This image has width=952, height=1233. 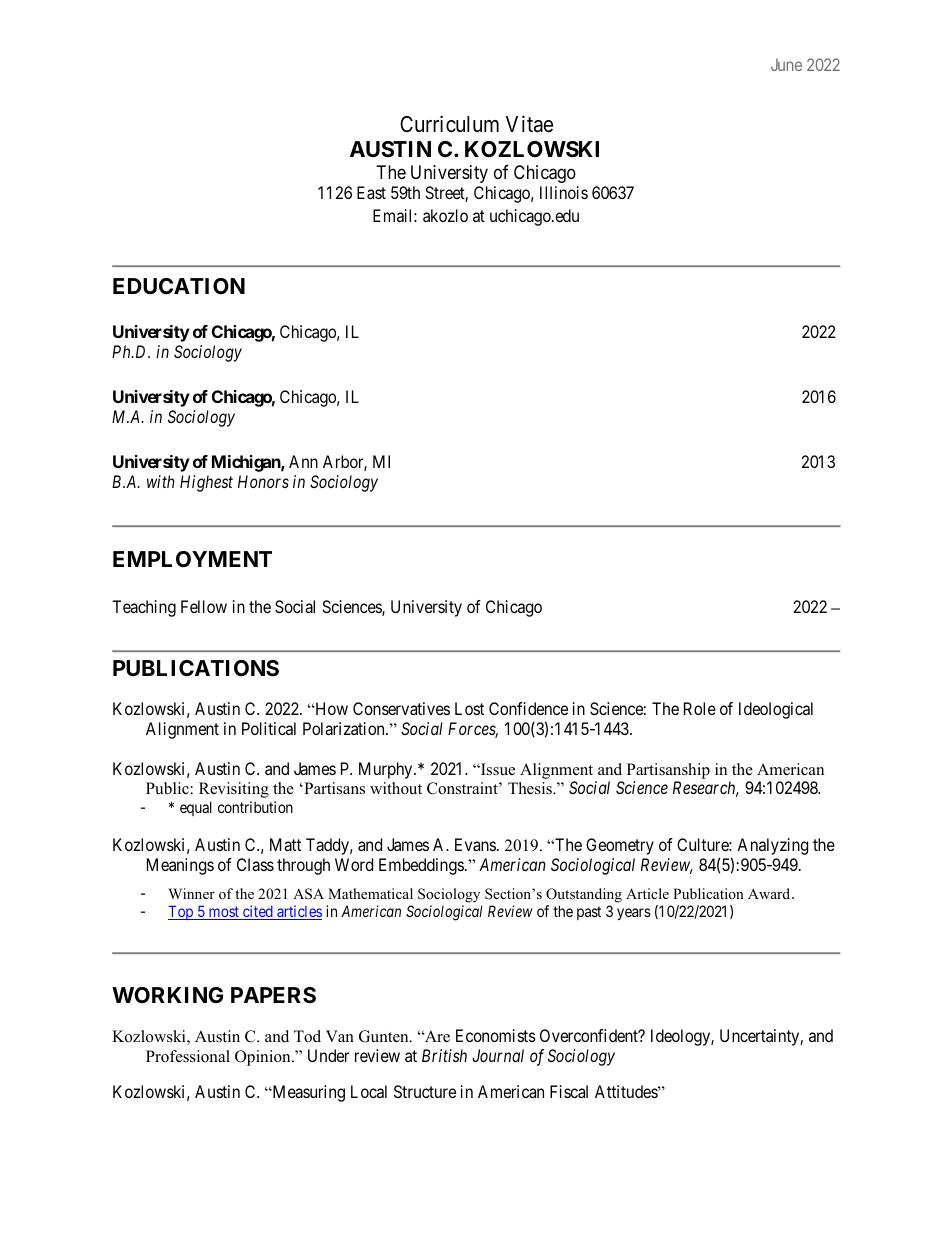 I want to click on Fiscal, so click(x=569, y=1091).
